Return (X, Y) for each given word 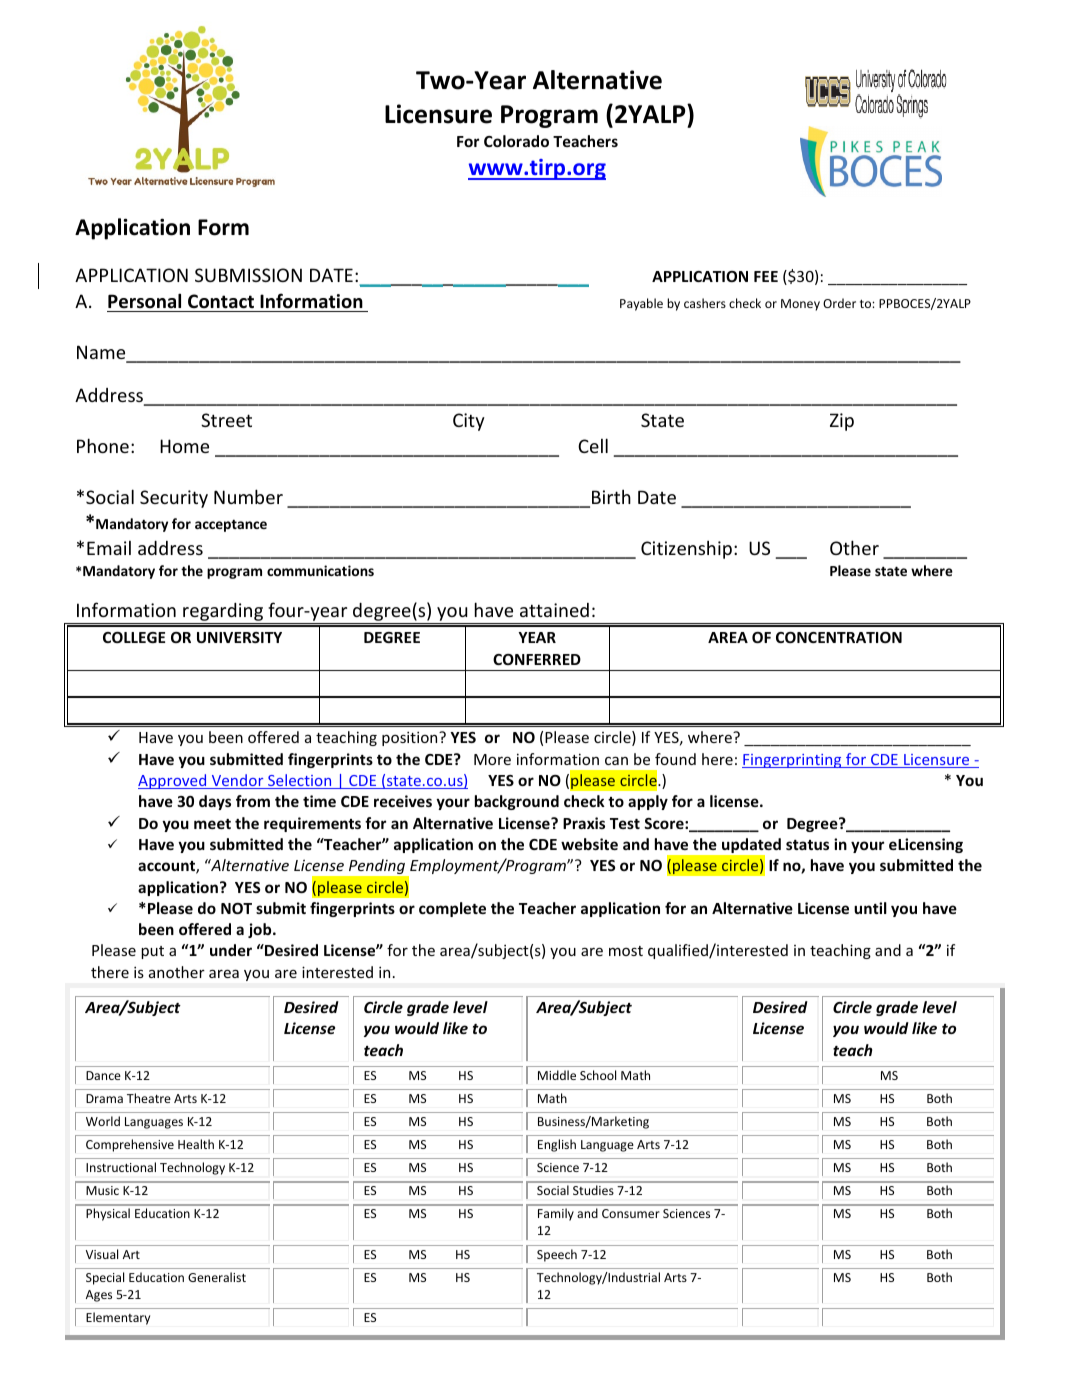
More (492, 759)
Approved (173, 781)
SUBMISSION (248, 275)
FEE (766, 276)
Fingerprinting (793, 761)
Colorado (516, 141)
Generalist (217, 1277)
